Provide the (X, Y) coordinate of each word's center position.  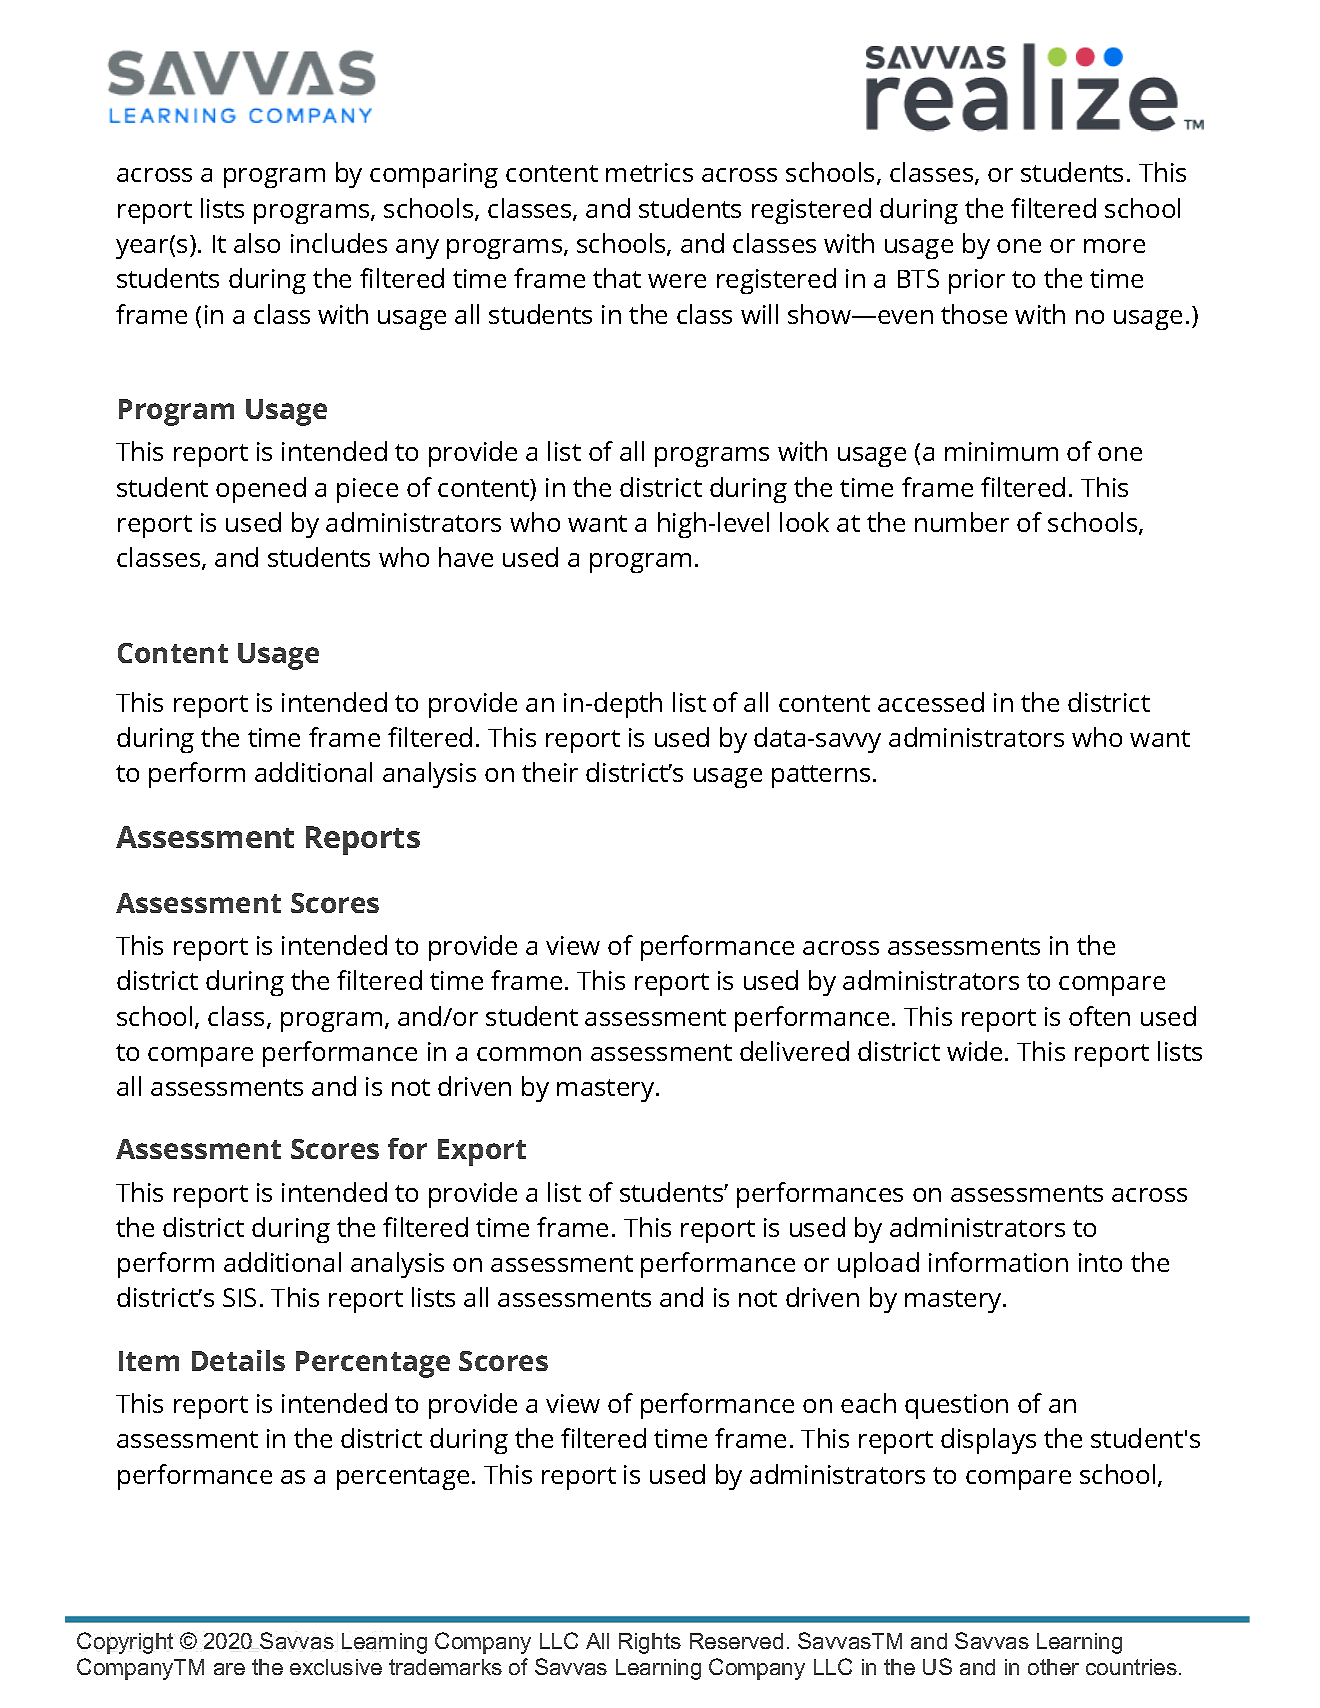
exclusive (336, 1667)
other (1053, 1667)
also (257, 243)
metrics (649, 172)
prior (977, 281)
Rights (650, 1643)
